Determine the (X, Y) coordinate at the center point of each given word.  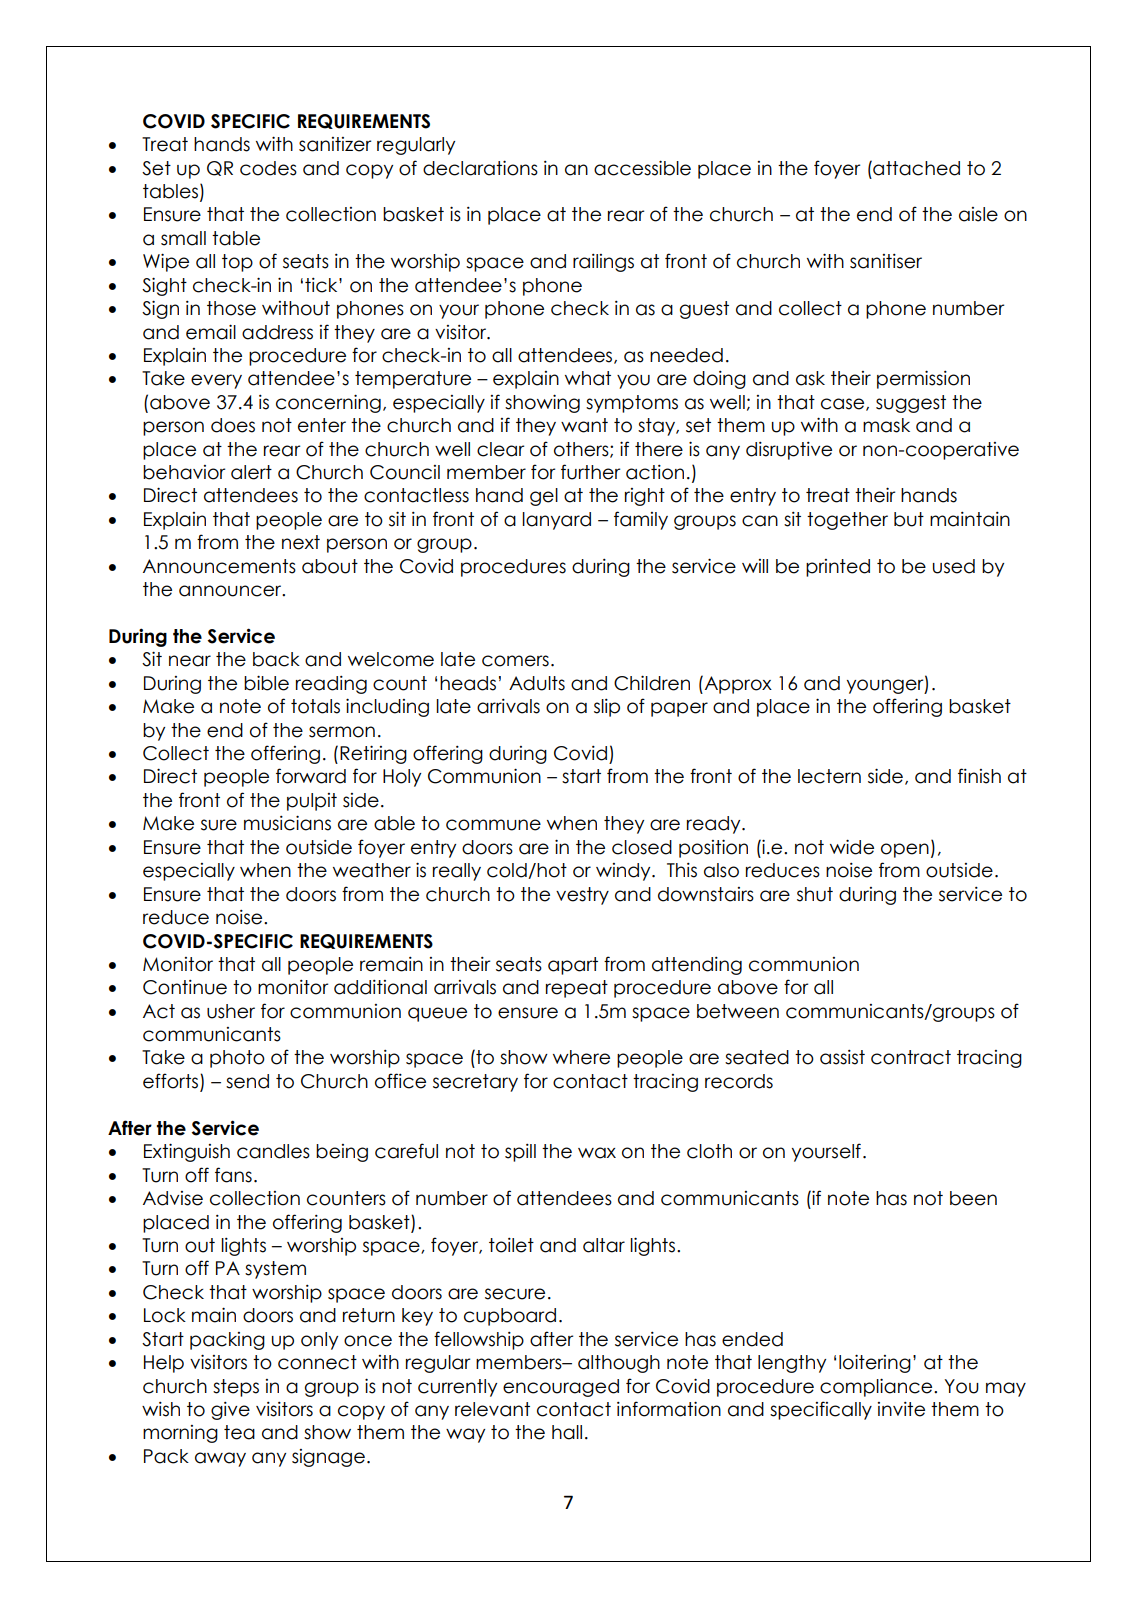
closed (642, 847)
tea (239, 1432)
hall (567, 1432)
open (905, 850)
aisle (978, 214)
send (247, 1081)
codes (268, 168)
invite (901, 1409)
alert (251, 472)
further (590, 472)
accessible (642, 168)
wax (597, 1153)
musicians (287, 823)
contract (911, 1057)
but (909, 519)
